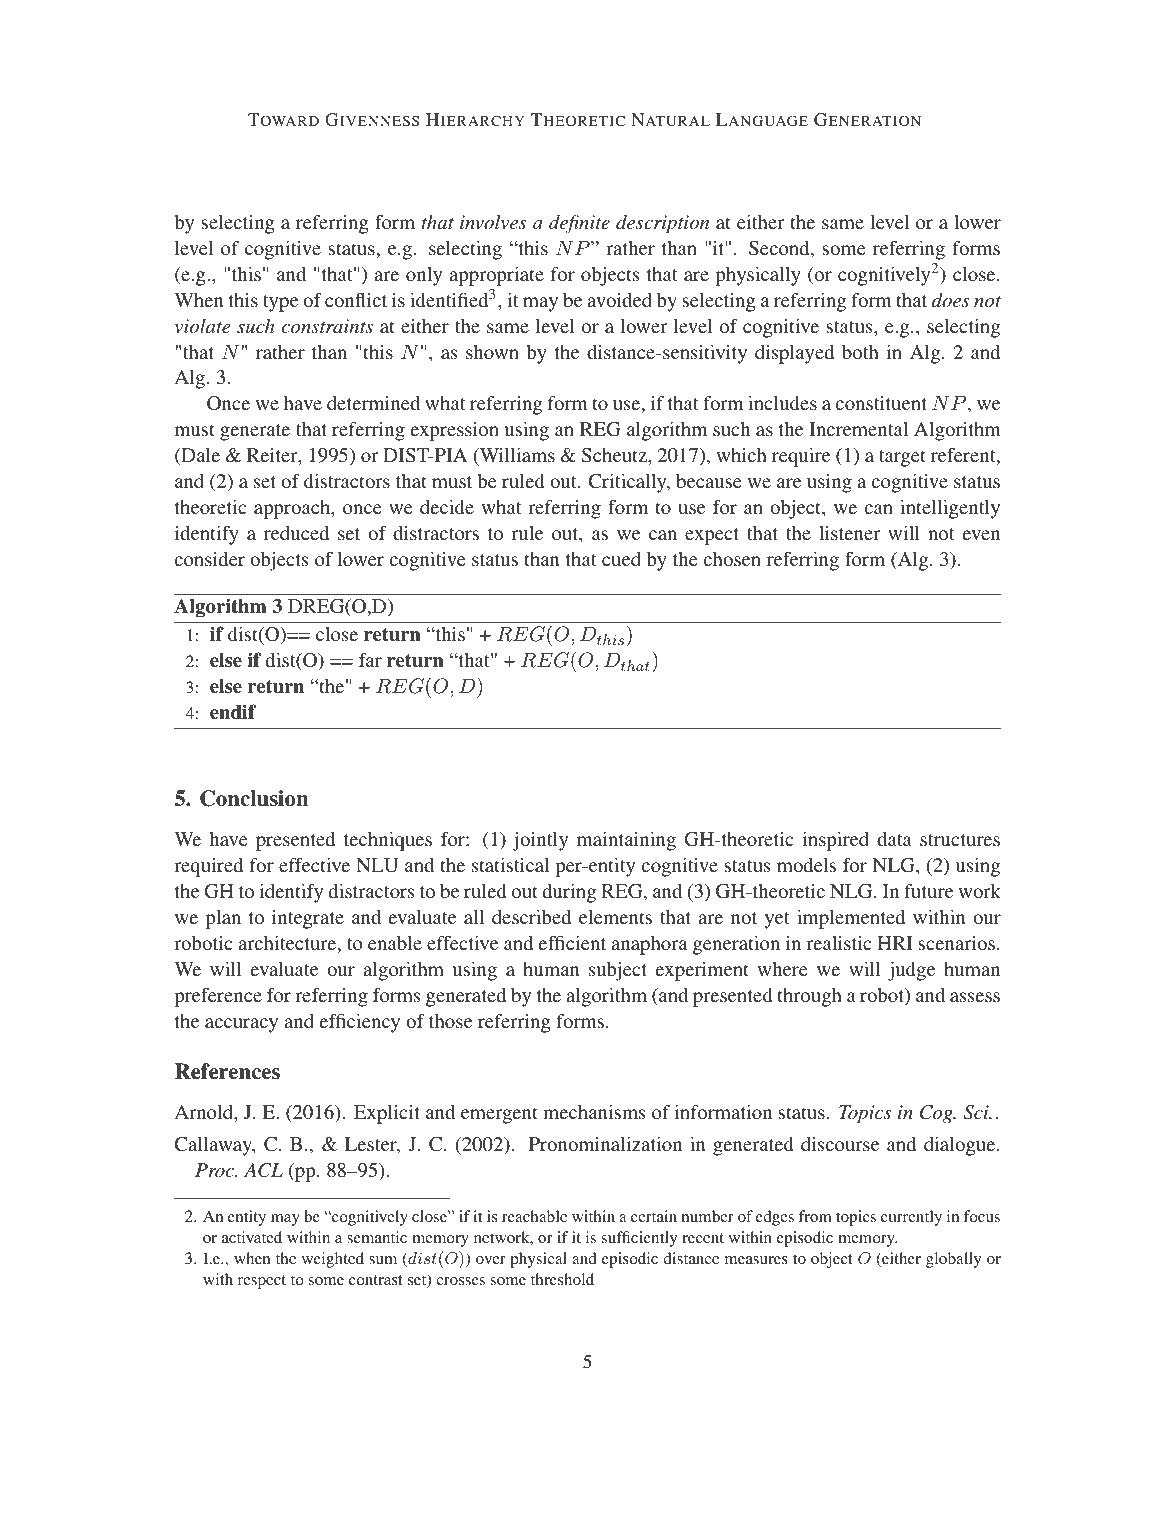  What do you see at coordinates (810, 997) in the document?
I see `through` at bounding box center [810, 997].
